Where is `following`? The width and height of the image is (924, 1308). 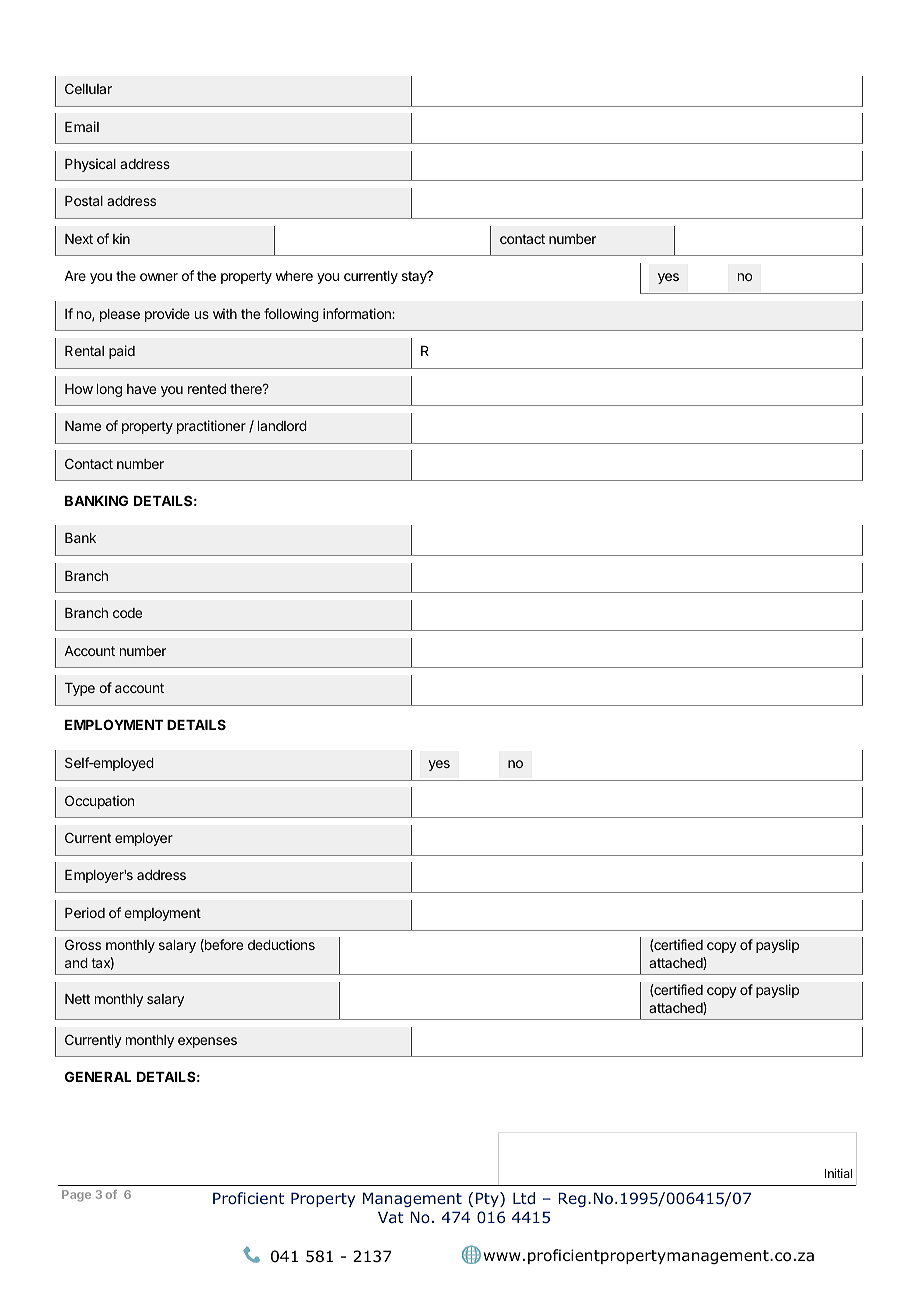
following is located at coordinates (291, 315).
